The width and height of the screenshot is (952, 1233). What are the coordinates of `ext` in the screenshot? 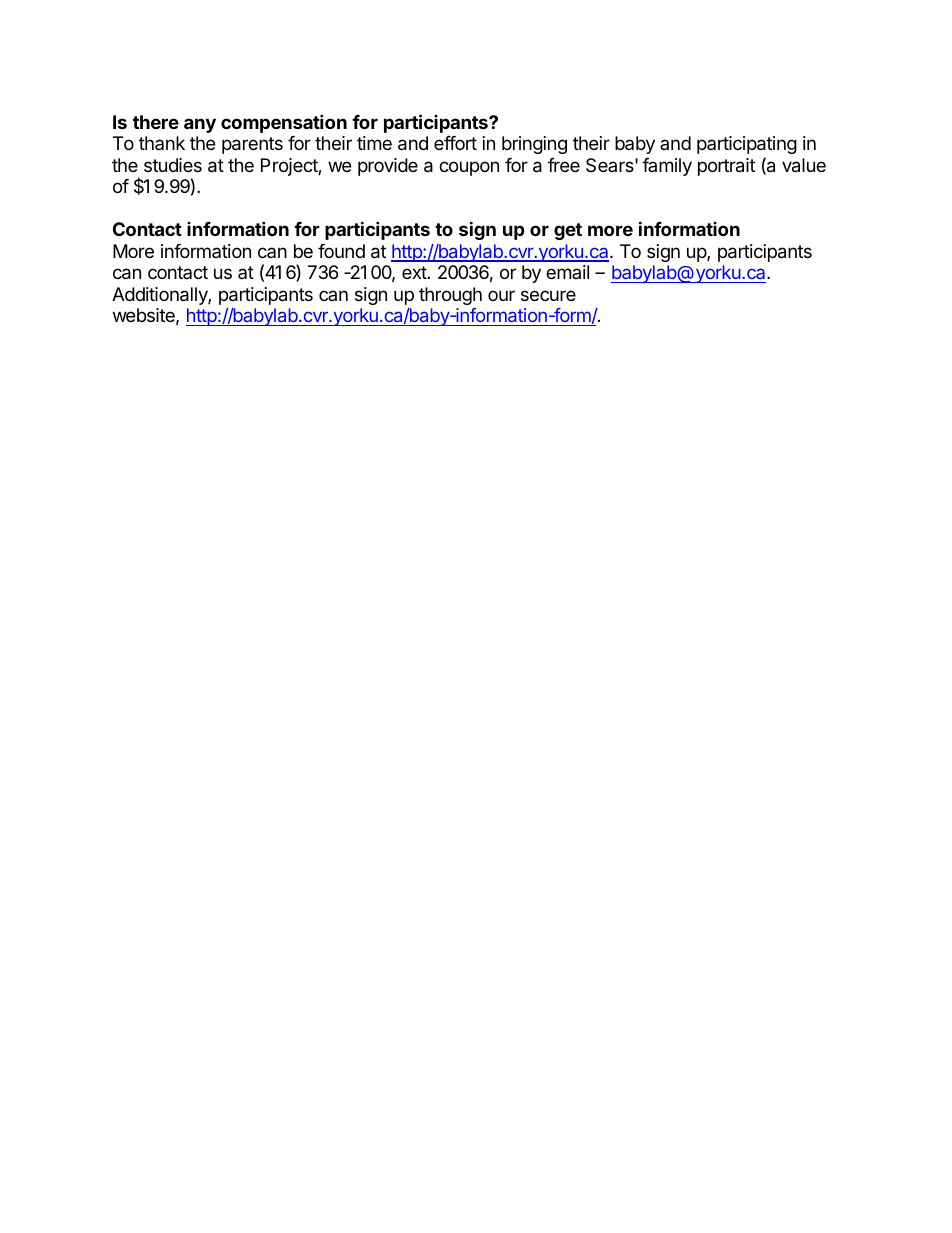 It's located at (414, 272).
